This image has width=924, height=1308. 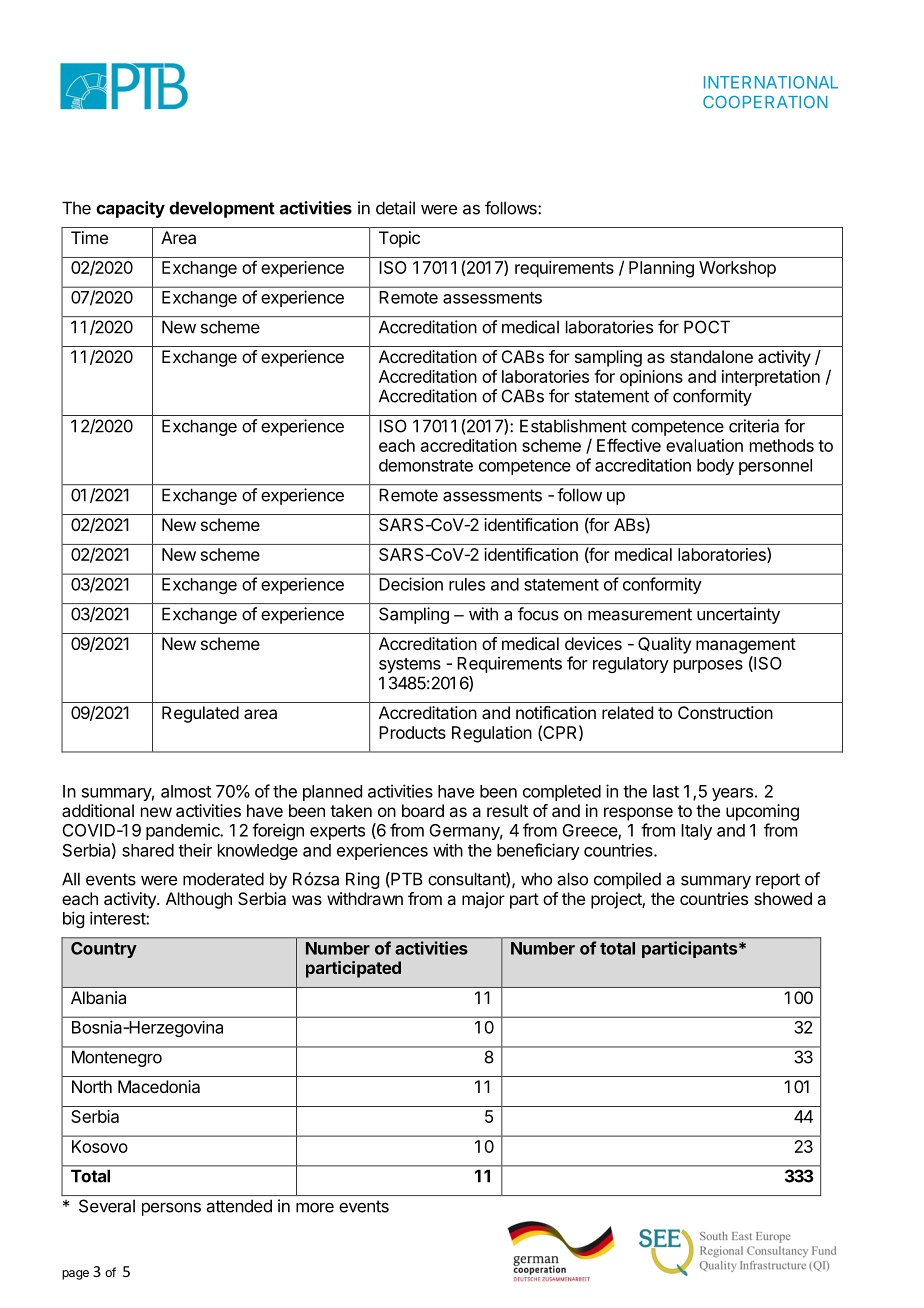 I want to click on showed, so click(x=783, y=898).
